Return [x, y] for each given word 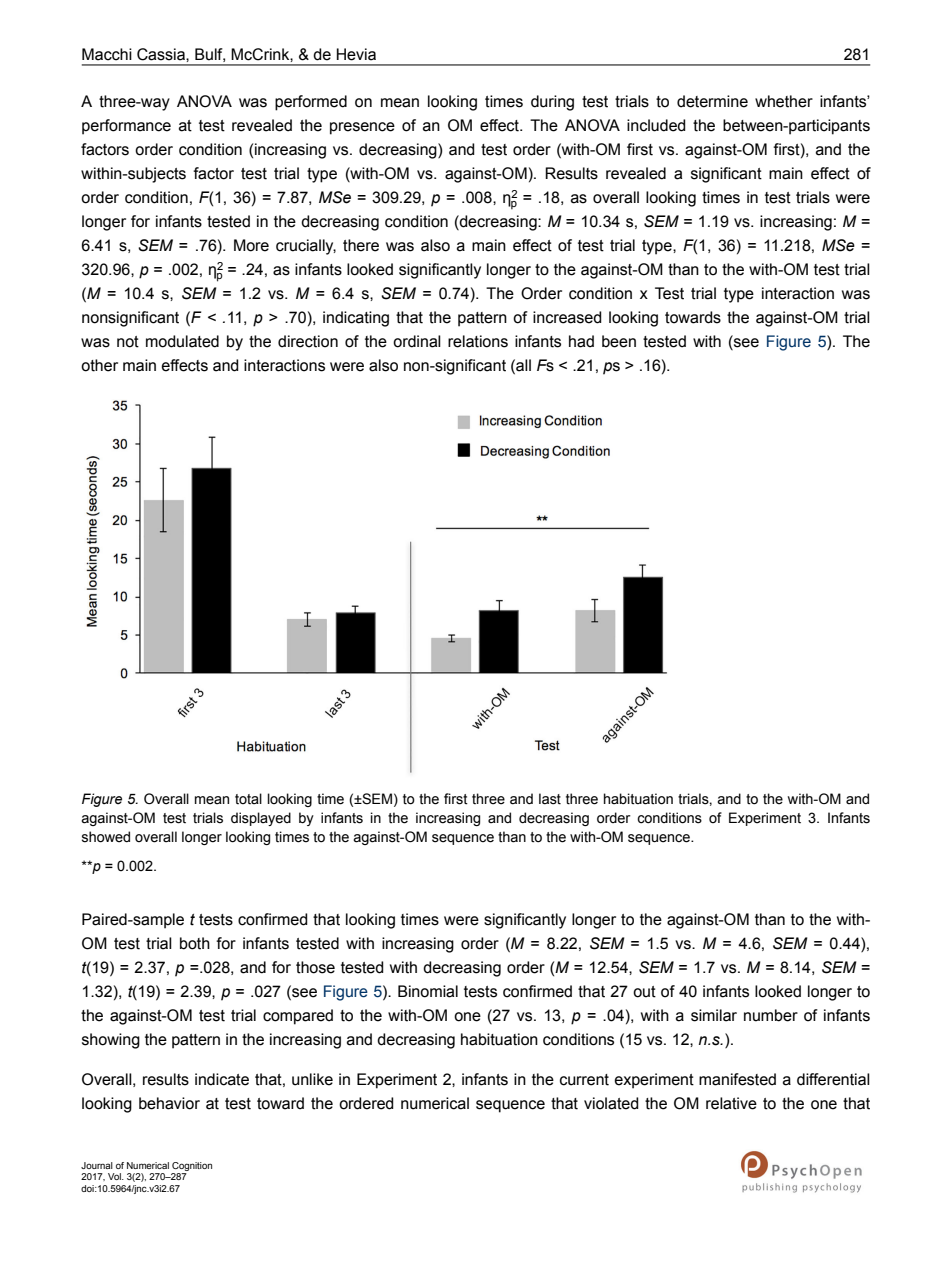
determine [712, 101]
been [619, 341]
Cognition [192, 1166]
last [550, 799]
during [552, 103]
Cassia [162, 54]
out [644, 992]
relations [478, 341]
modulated [182, 341]
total [248, 798]
